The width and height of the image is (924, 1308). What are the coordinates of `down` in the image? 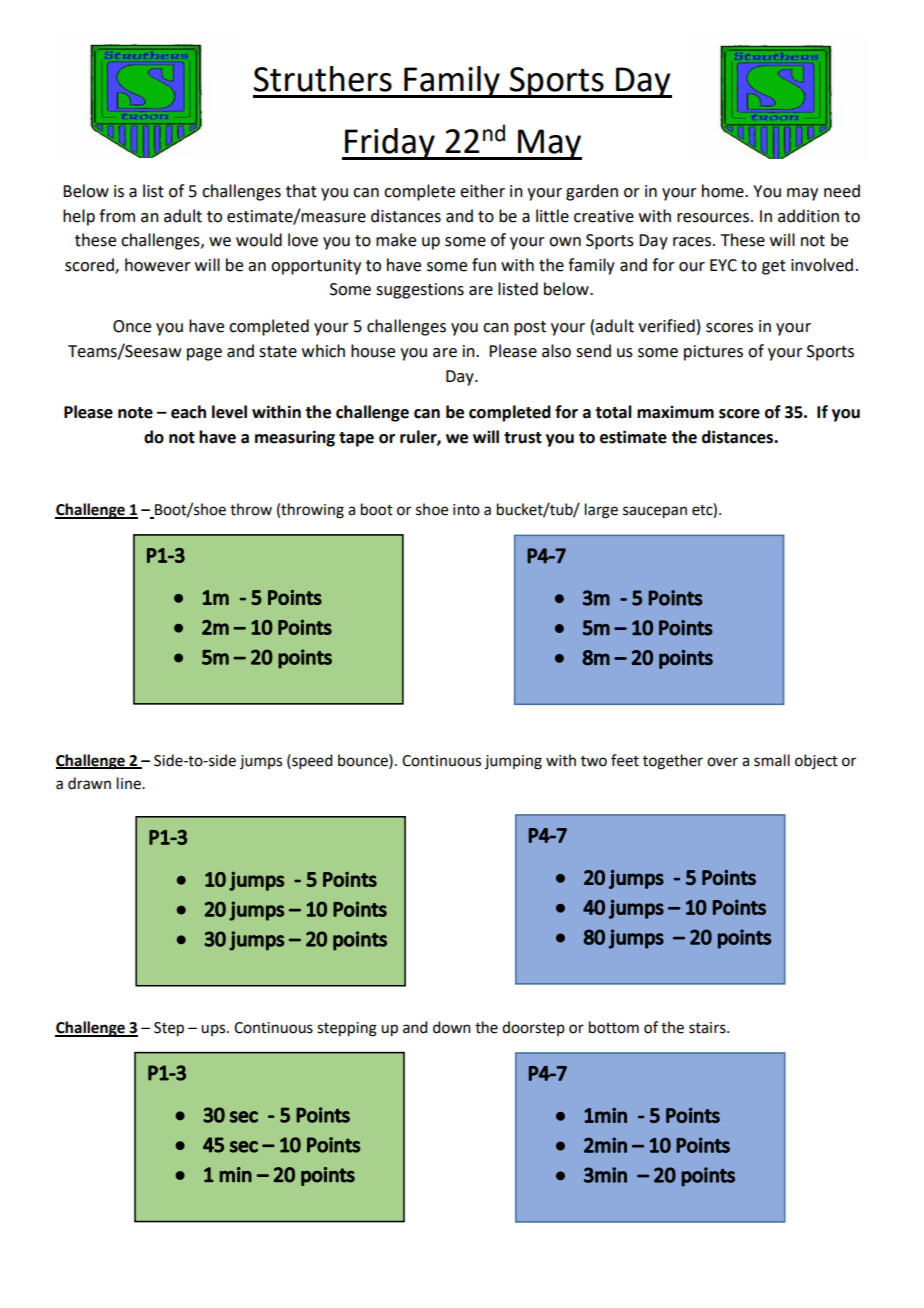 It's located at (452, 1027).
